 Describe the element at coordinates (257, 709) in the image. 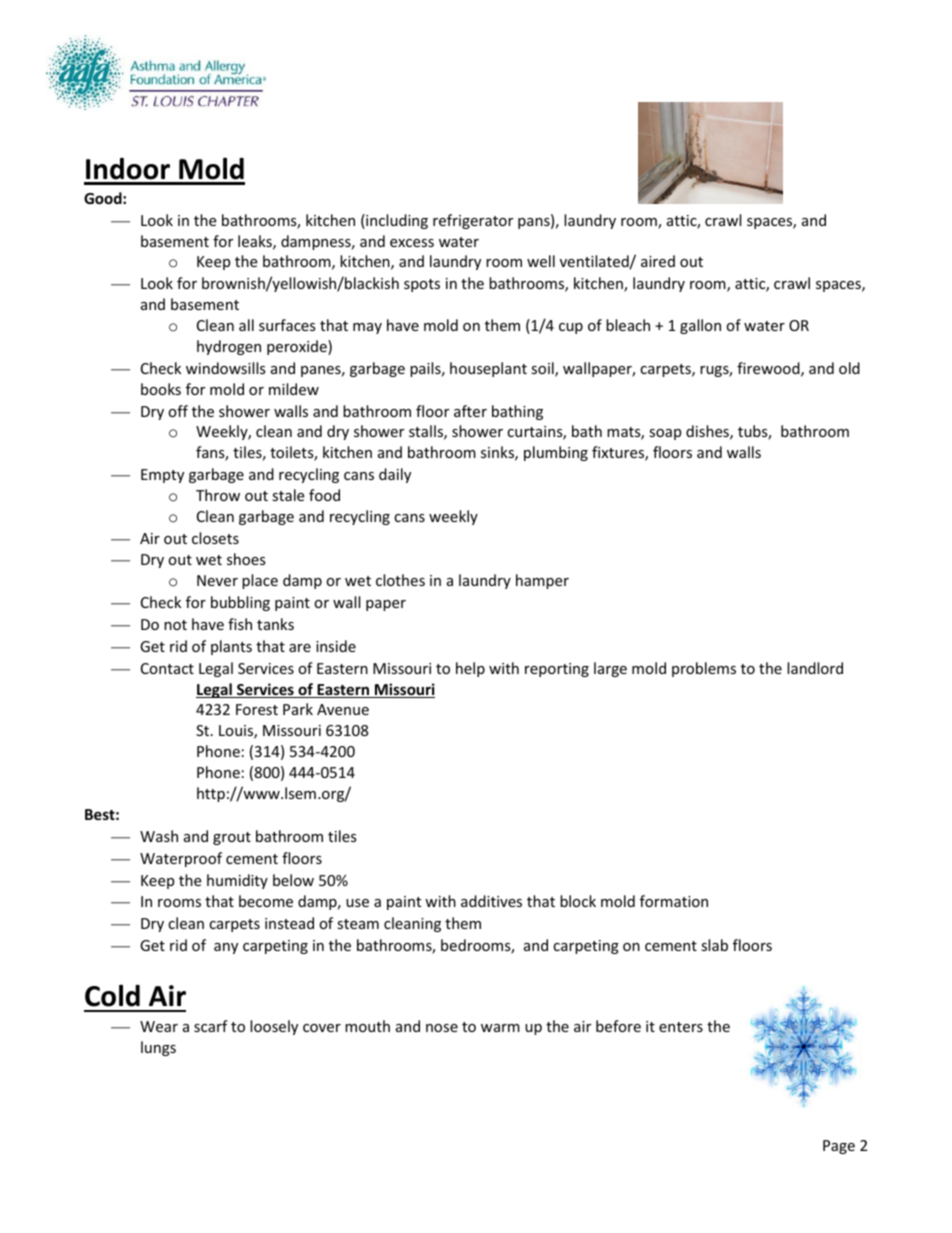

I see `Forest` at that location.
